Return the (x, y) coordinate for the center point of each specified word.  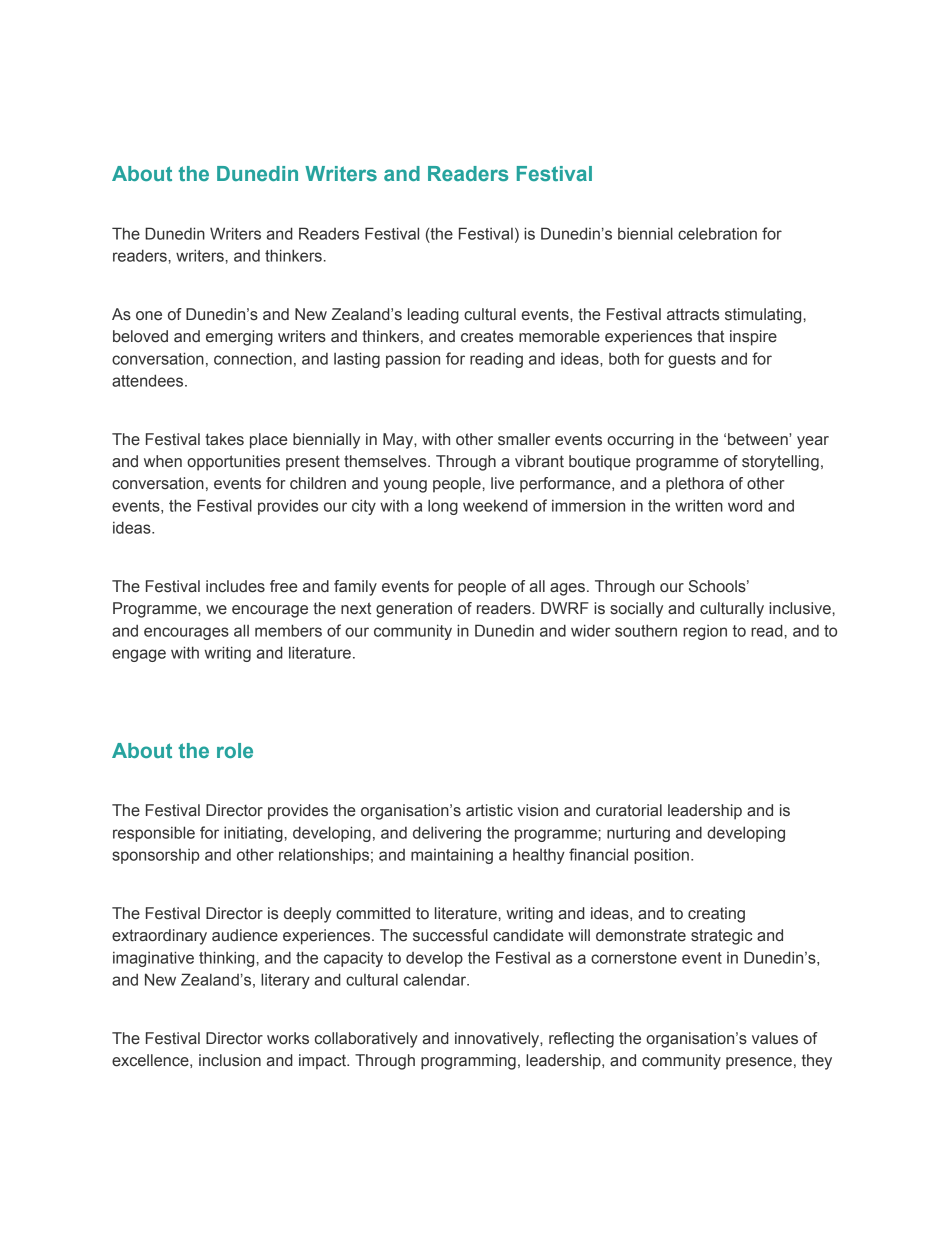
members (288, 630)
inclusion (230, 1060)
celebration (717, 233)
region (705, 632)
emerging (239, 338)
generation (414, 610)
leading (433, 316)
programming (468, 1062)
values (775, 1038)
